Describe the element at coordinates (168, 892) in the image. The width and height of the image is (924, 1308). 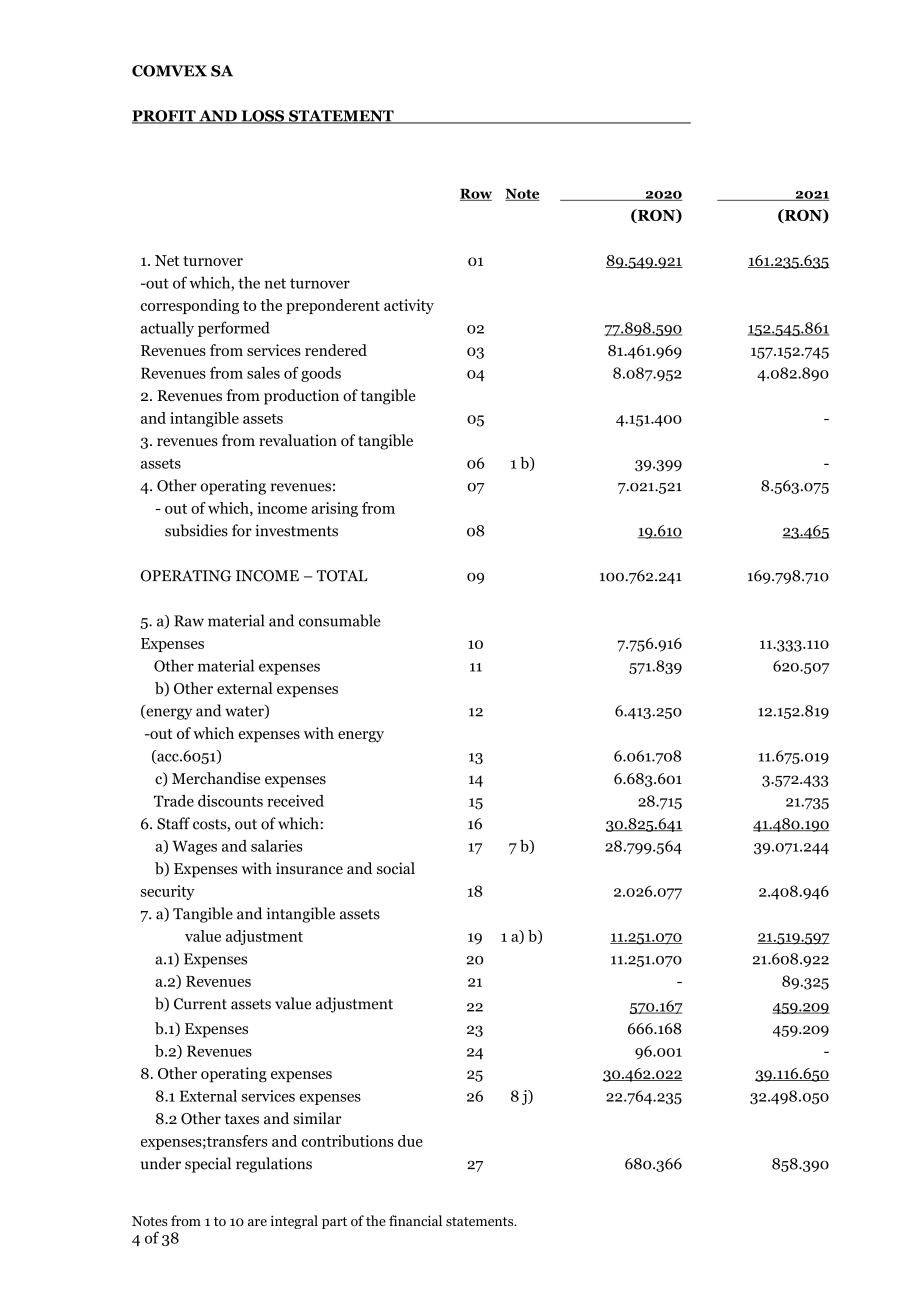
I see `security` at that location.
